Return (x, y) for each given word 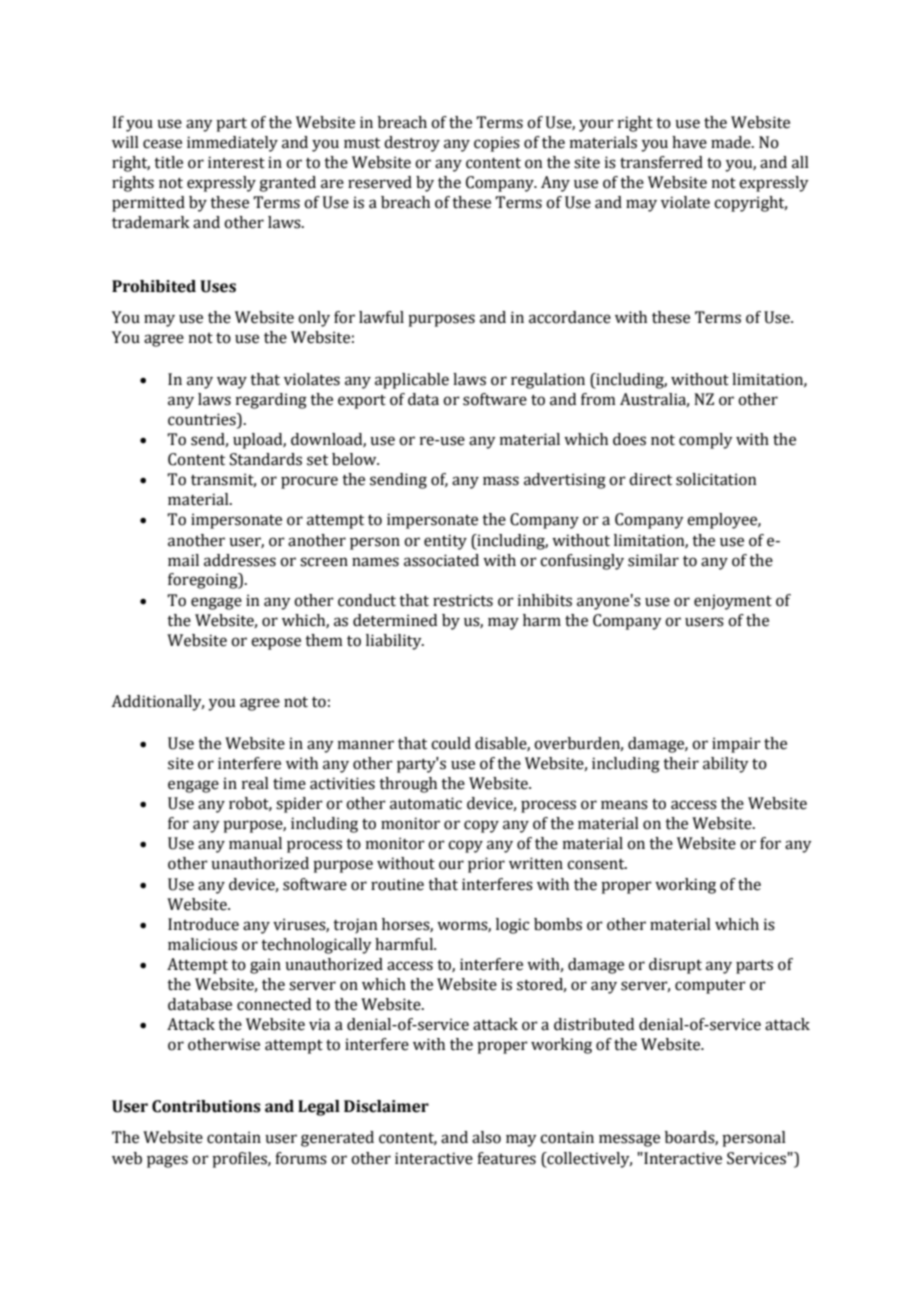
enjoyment (733, 602)
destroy (412, 144)
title (168, 162)
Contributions (206, 1106)
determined (395, 620)
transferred (661, 162)
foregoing (204, 581)
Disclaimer (386, 1106)
